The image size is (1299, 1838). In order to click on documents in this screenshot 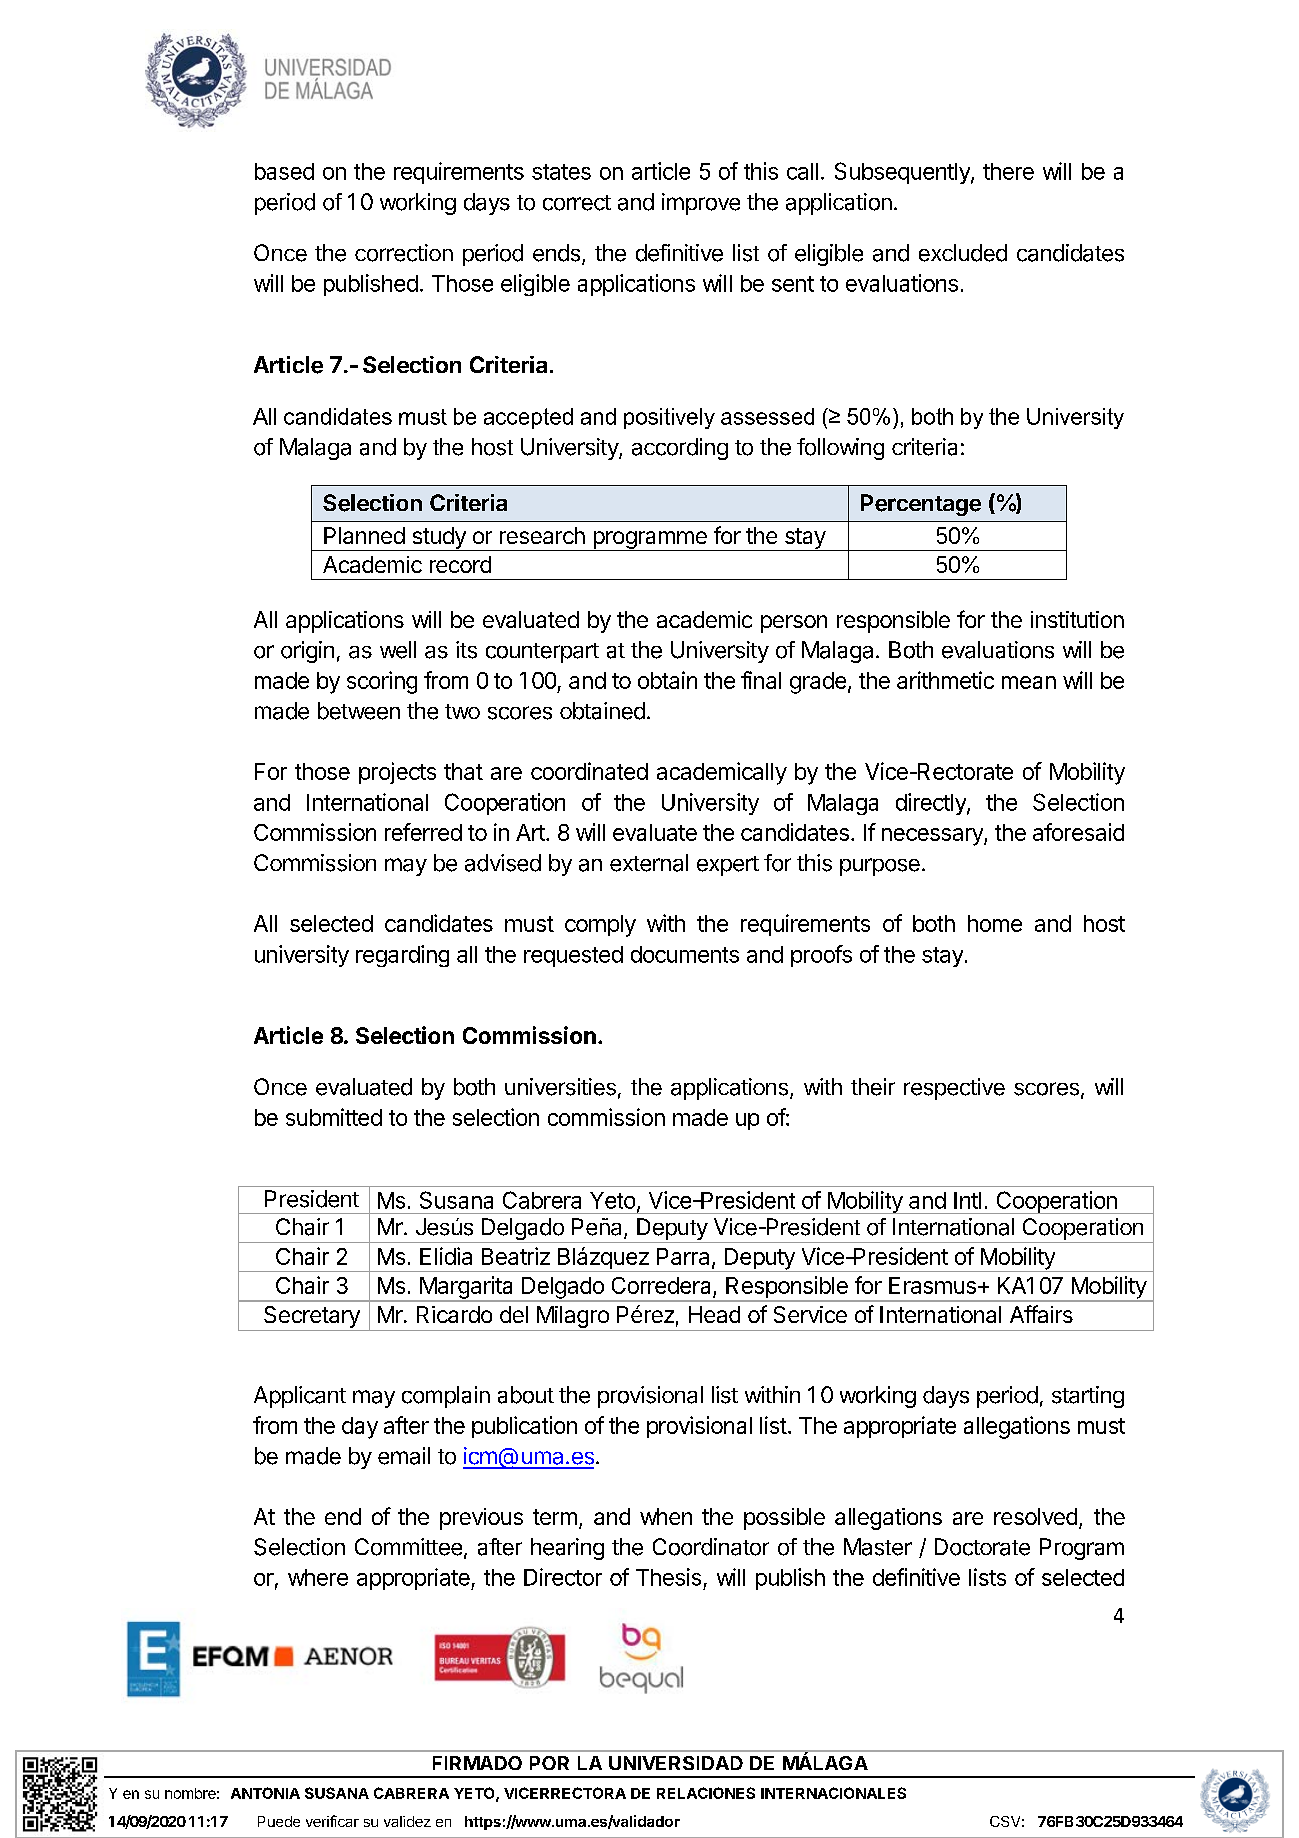, I will do `click(685, 954)`.
